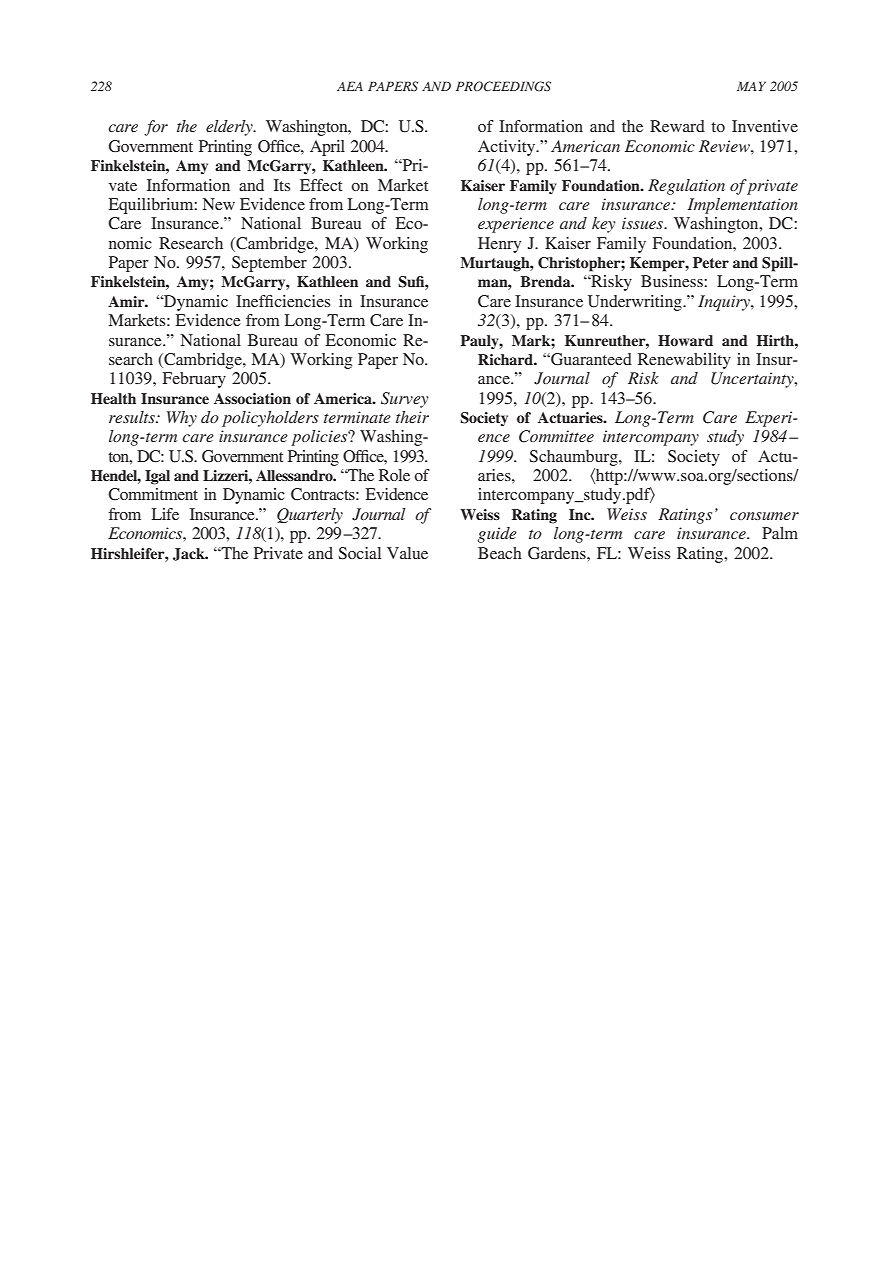 Image resolution: width=887 pixels, height=1268 pixels. Describe the element at coordinates (574, 458) in the image. I see `Schaumburg` at that location.
